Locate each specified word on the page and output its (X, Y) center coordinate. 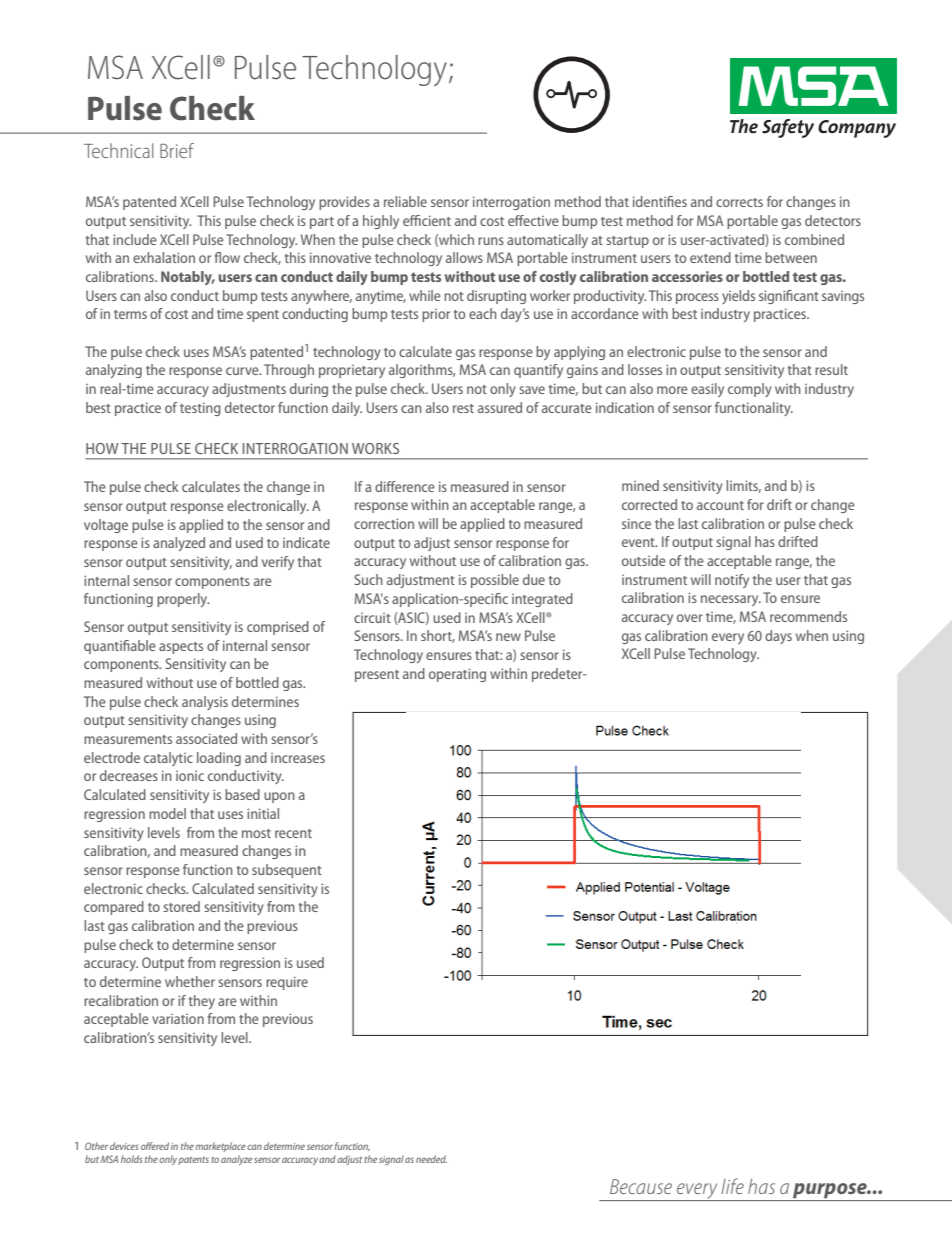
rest (463, 408)
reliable (405, 201)
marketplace (220, 1147)
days (778, 637)
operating (457, 675)
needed (431, 1159)
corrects (739, 202)
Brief (177, 150)
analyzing (114, 371)
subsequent (287, 871)
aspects (181, 648)
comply (750, 390)
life (732, 1186)
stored (181, 906)
